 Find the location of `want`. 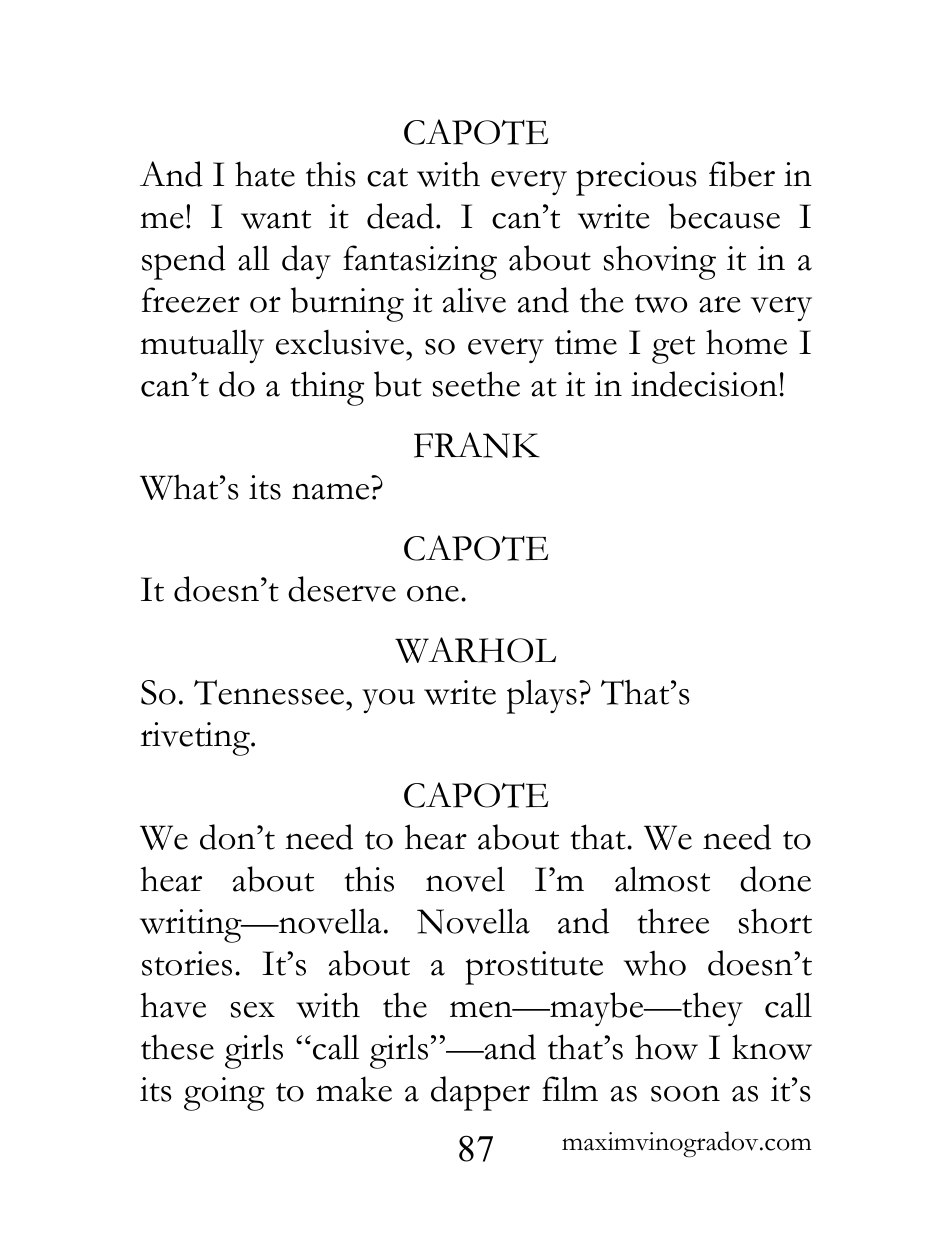

want is located at coordinates (276, 219).
